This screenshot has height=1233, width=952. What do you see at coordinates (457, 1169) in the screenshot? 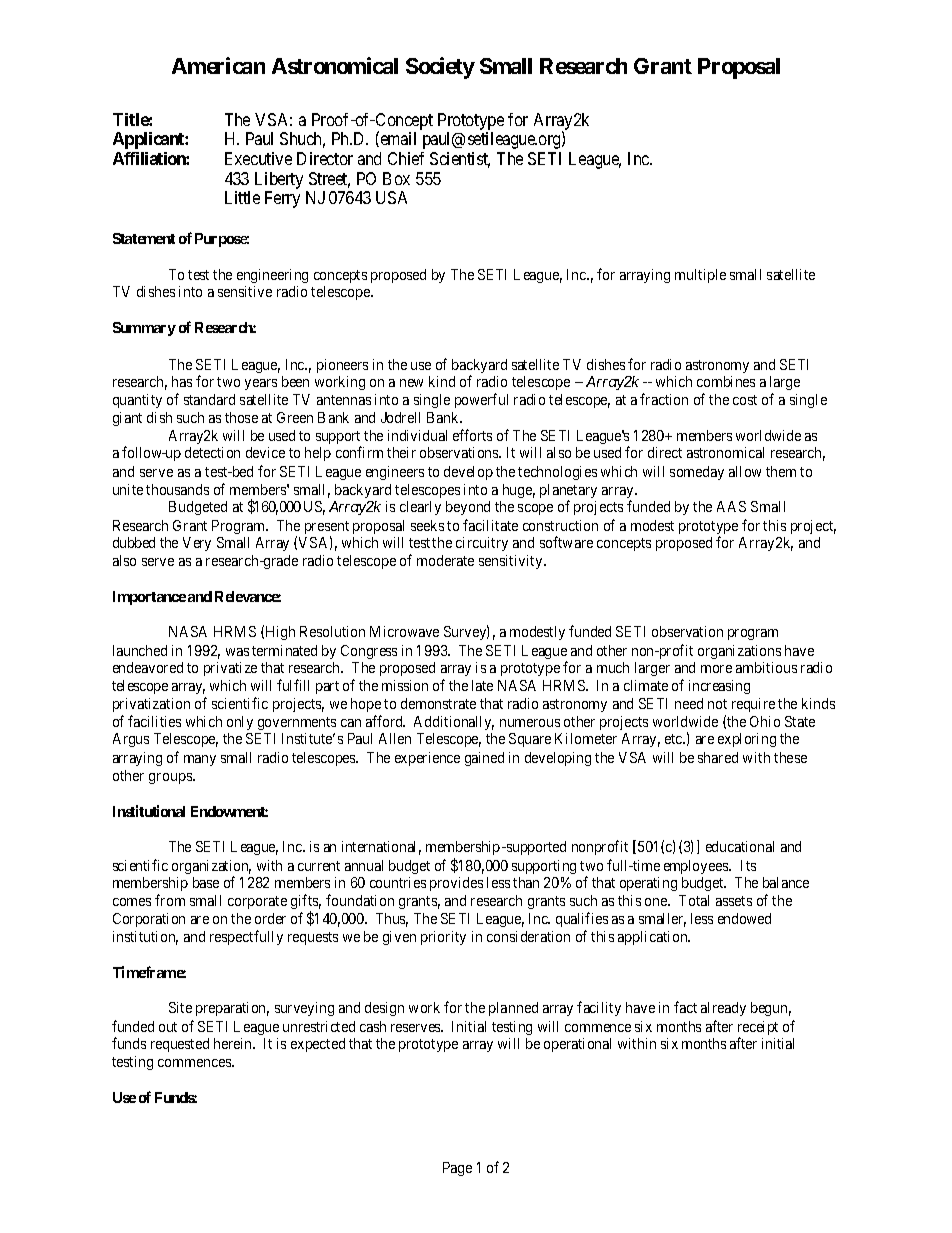
I see `Page` at bounding box center [457, 1169].
